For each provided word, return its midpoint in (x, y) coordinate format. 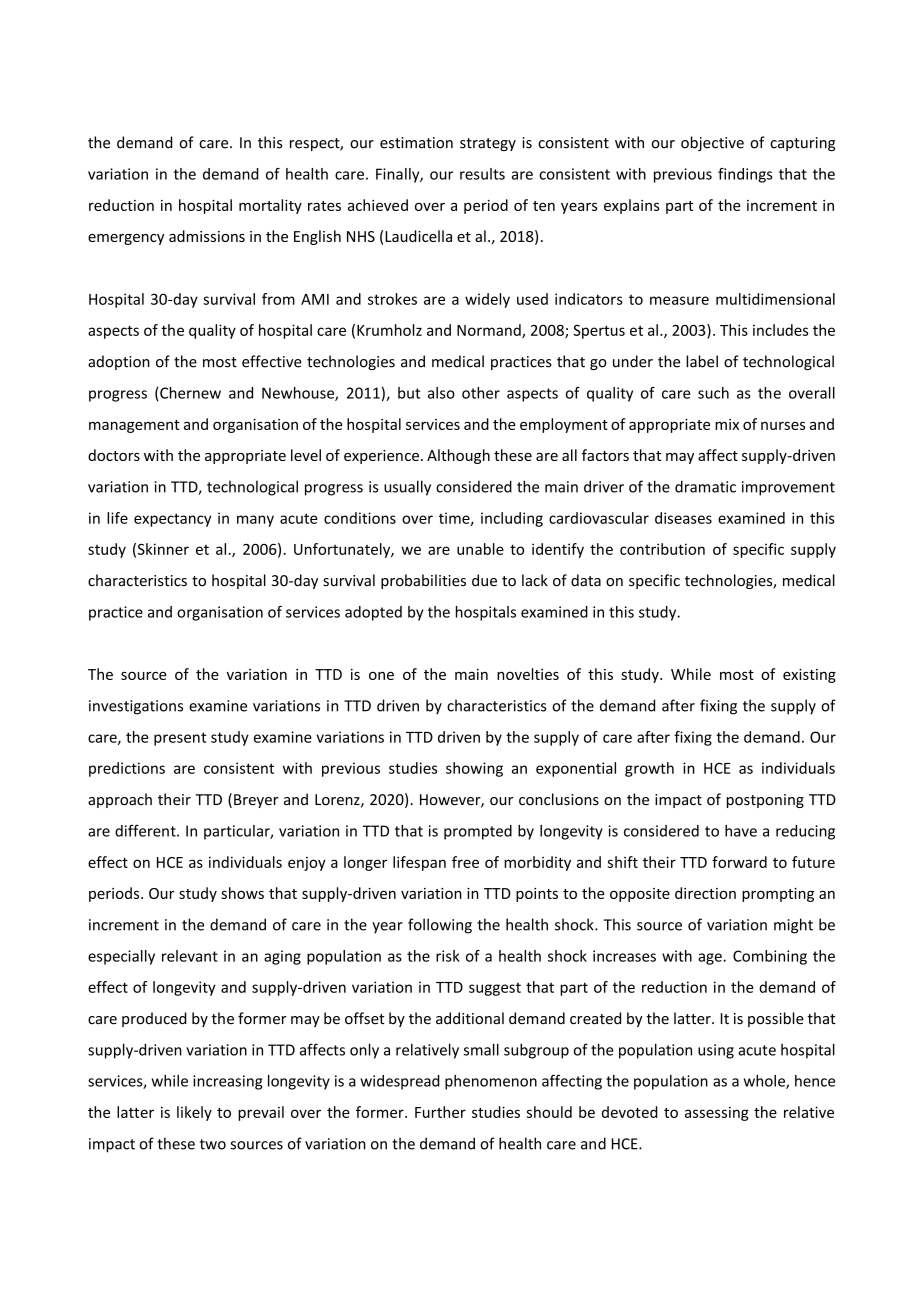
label (702, 361)
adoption (119, 362)
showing (474, 769)
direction (705, 893)
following (440, 926)
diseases (683, 518)
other (481, 393)
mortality (270, 206)
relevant (190, 956)
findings (745, 175)
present (180, 739)
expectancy (172, 520)
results (482, 174)
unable (480, 549)
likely (194, 1113)
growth (649, 769)
